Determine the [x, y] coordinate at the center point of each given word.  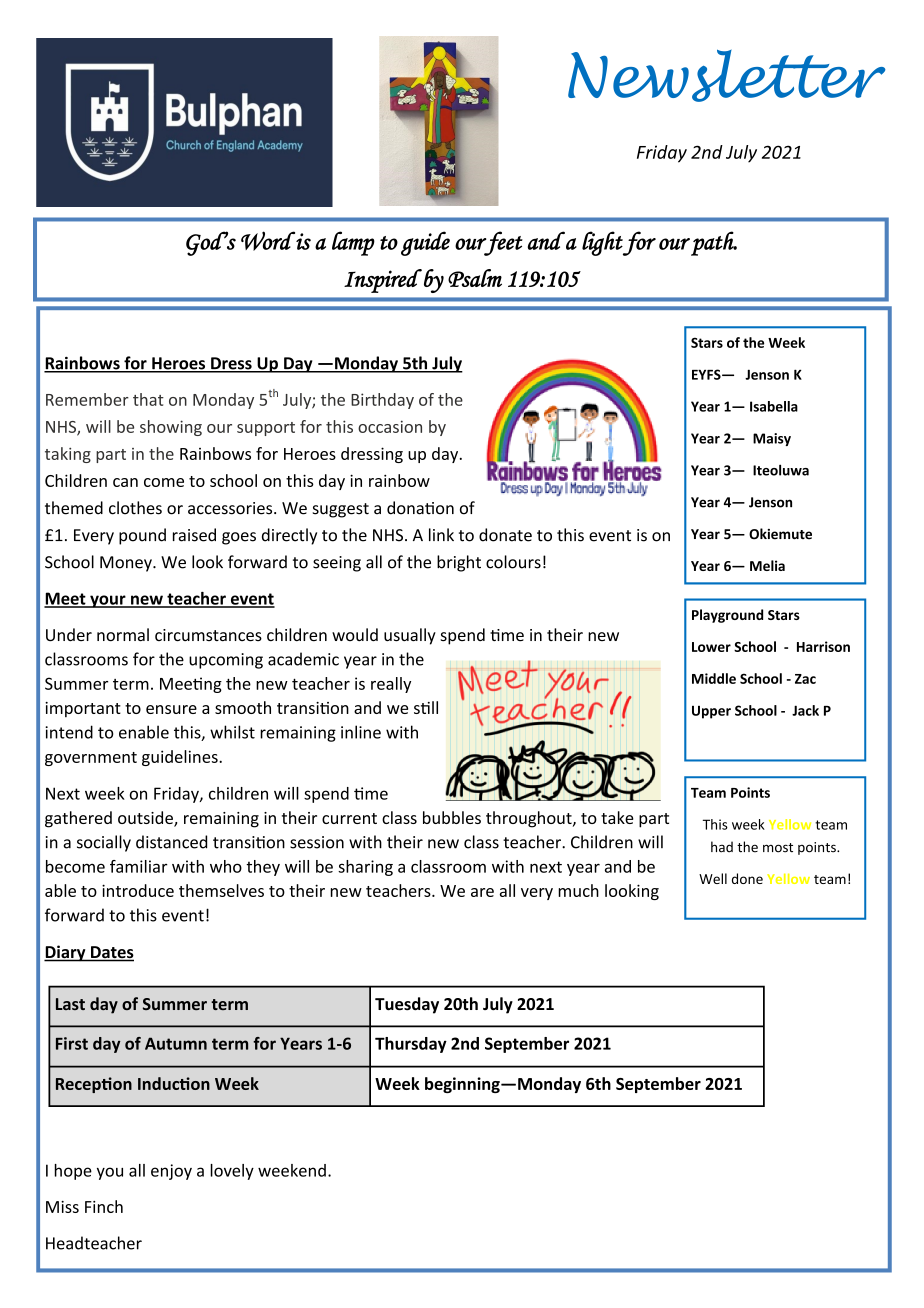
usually [410, 636]
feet [502, 243]
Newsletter [727, 76]
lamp [353, 243]
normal [123, 634]
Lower [711, 647]
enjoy [171, 1172]
